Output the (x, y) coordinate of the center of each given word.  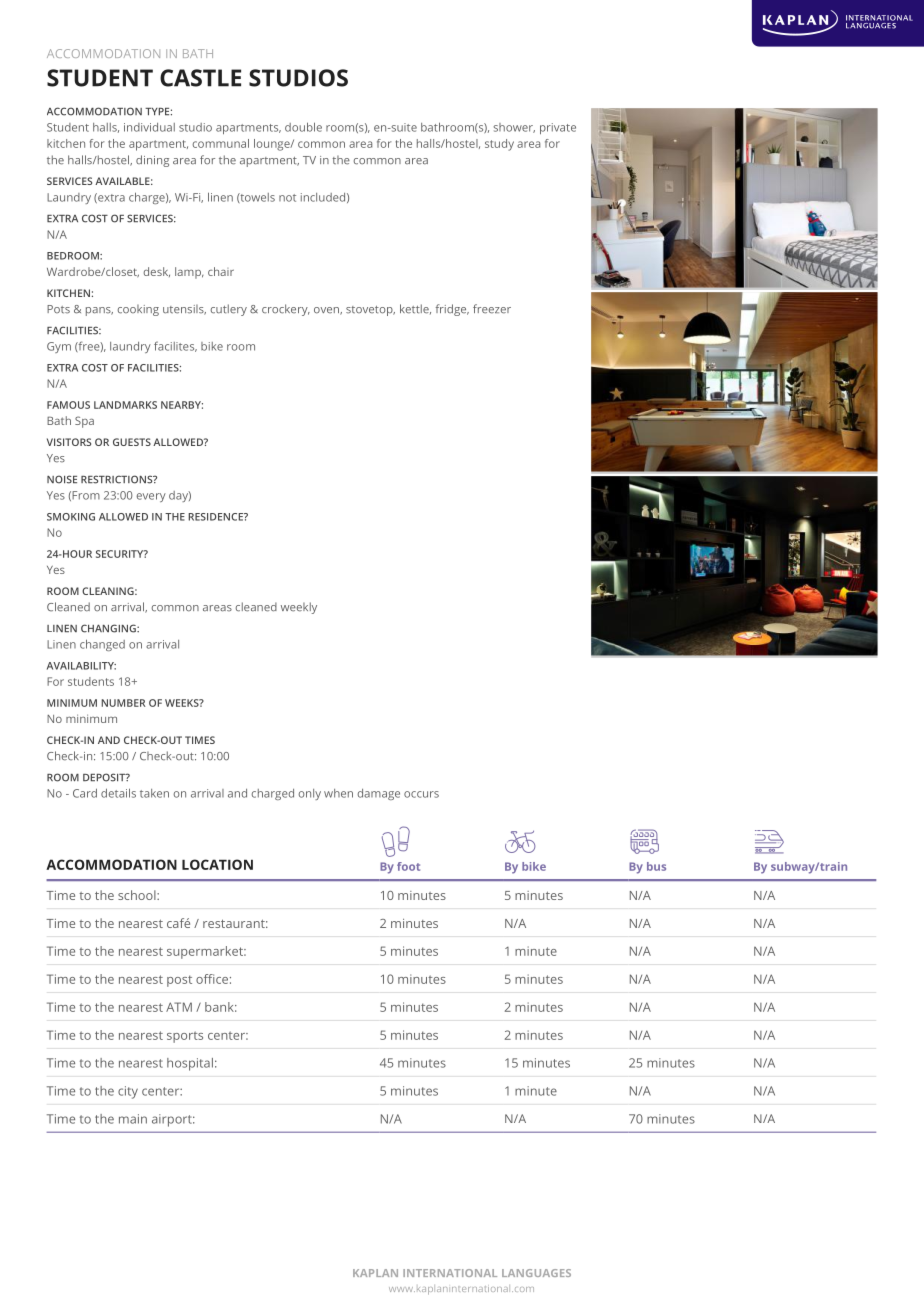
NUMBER (123, 703)
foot (408, 866)
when (338, 793)
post (179, 981)
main (133, 1119)
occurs (421, 794)
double (303, 127)
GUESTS (132, 442)
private (558, 128)
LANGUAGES (536, 1273)
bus (656, 866)
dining (152, 161)
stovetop (370, 311)
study (499, 145)
